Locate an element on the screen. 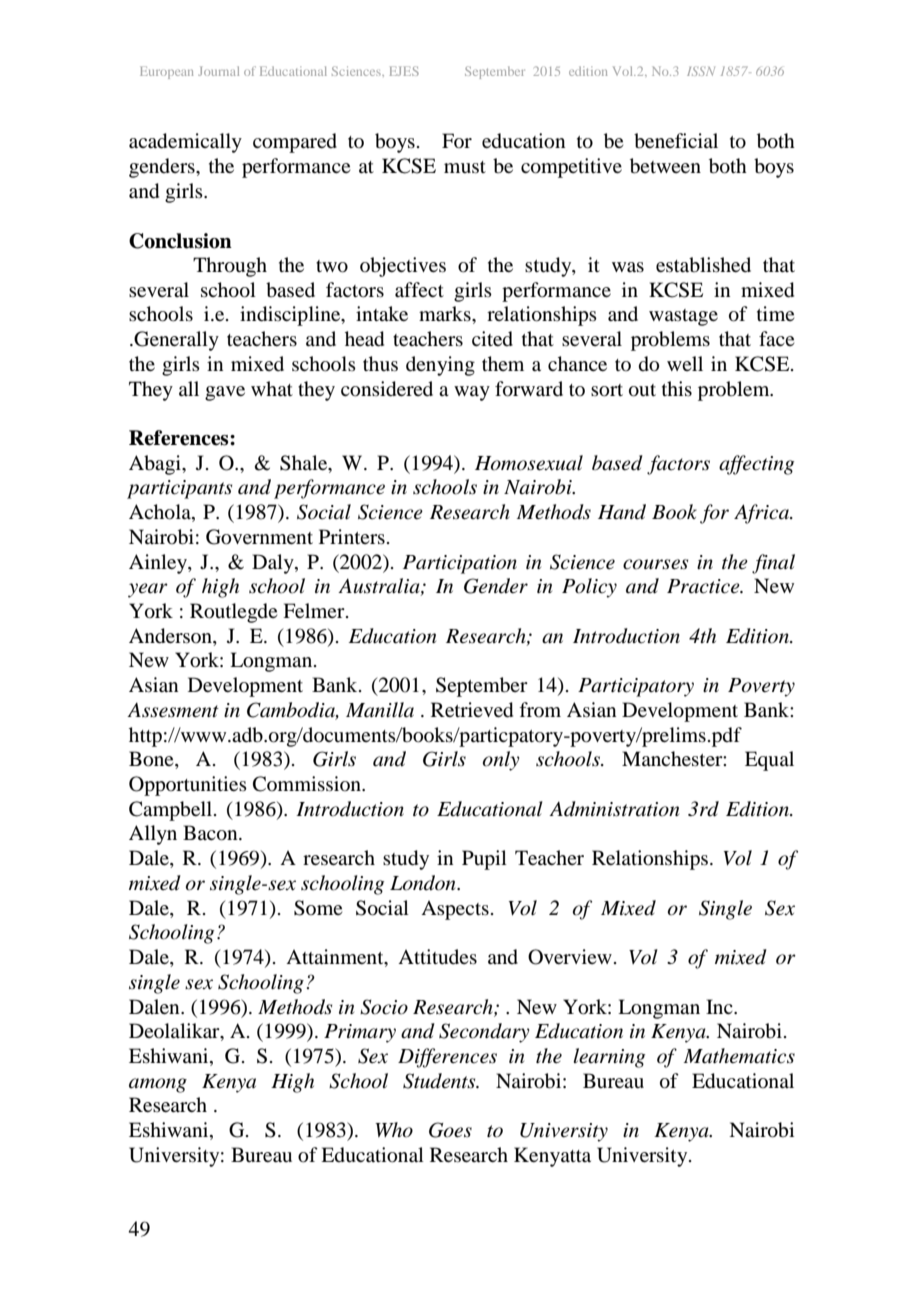 The image size is (924, 1305). among is located at coordinates (158, 1085).
